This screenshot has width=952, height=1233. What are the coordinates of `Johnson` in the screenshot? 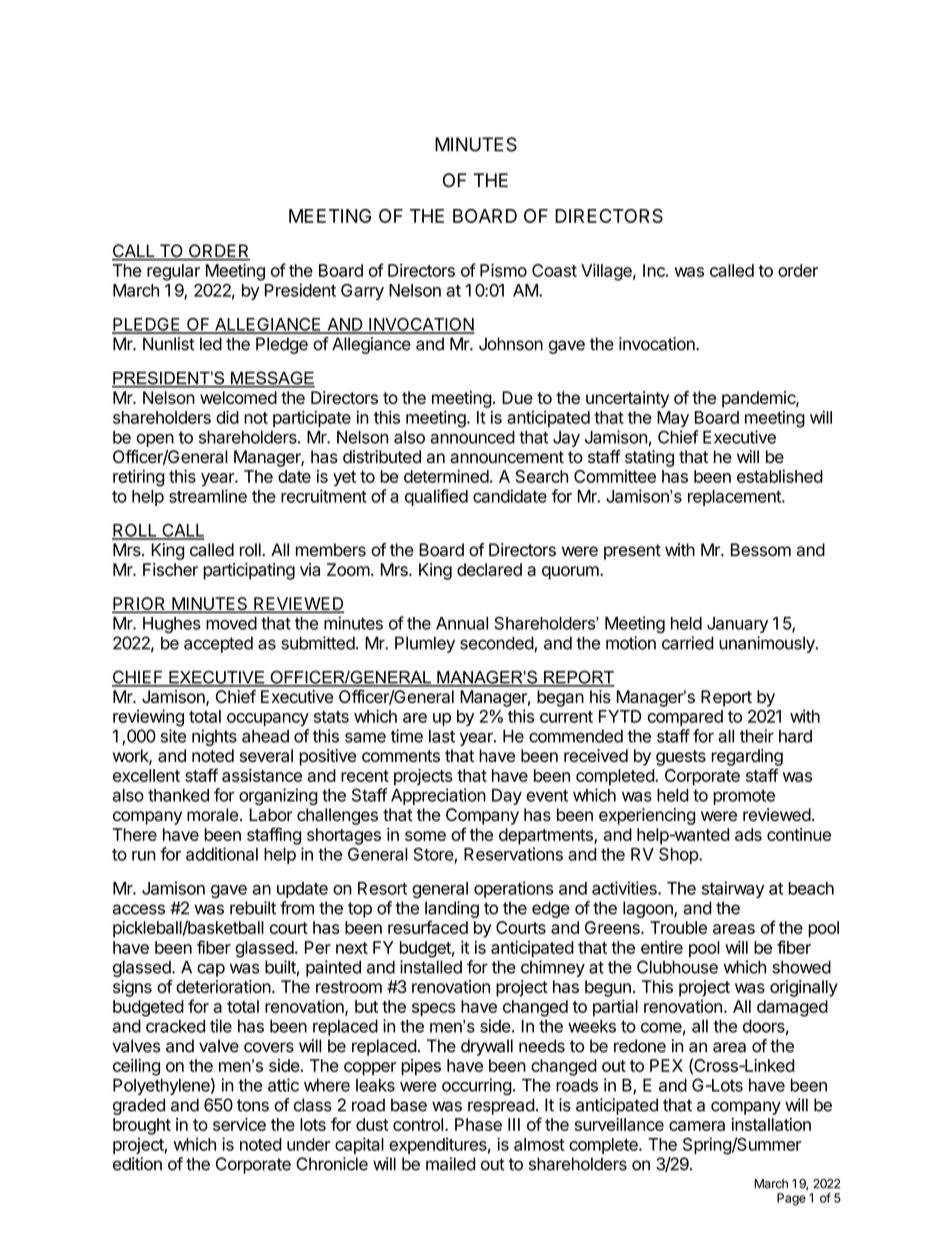 It's located at (511, 344).
